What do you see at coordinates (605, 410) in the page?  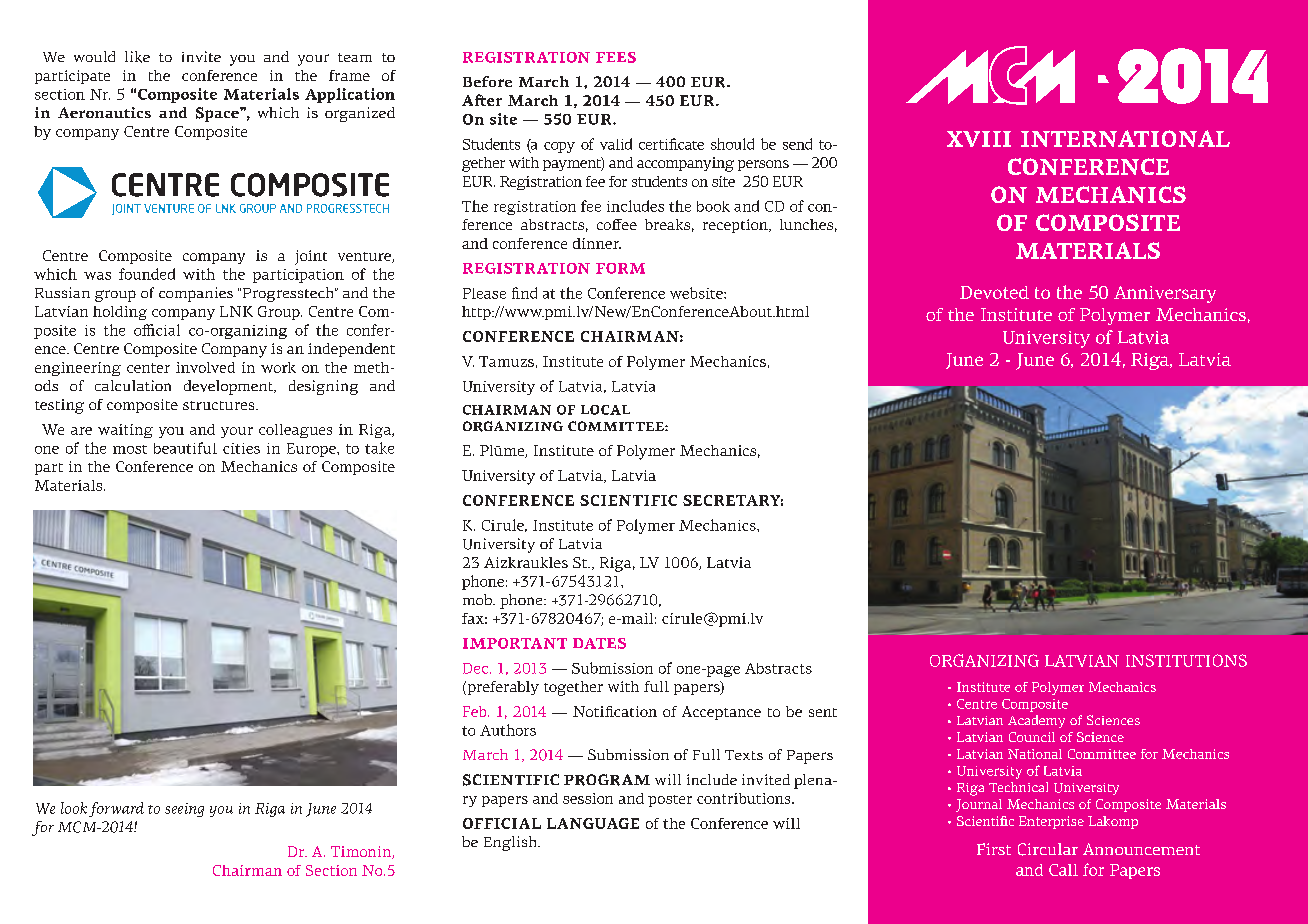 I see `LOCAL` at bounding box center [605, 410].
